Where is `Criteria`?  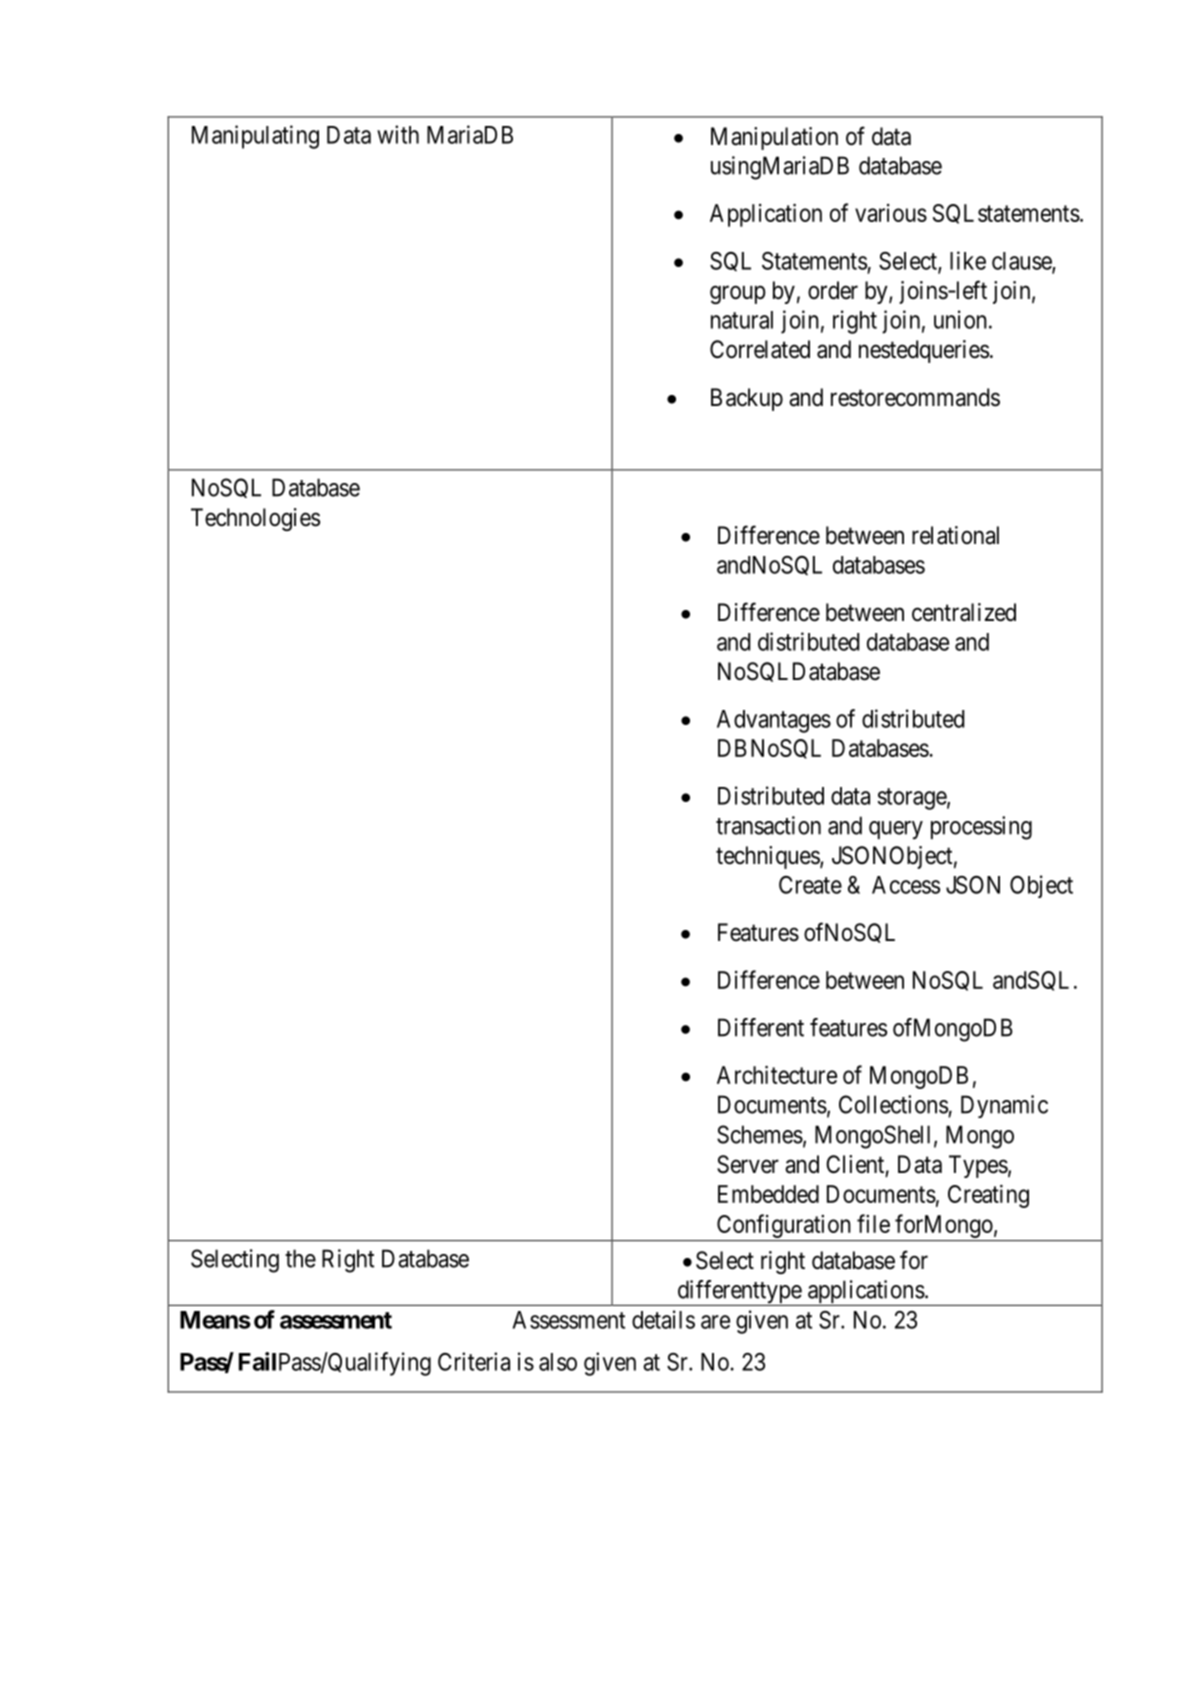 Criteria is located at coordinates (474, 1361).
